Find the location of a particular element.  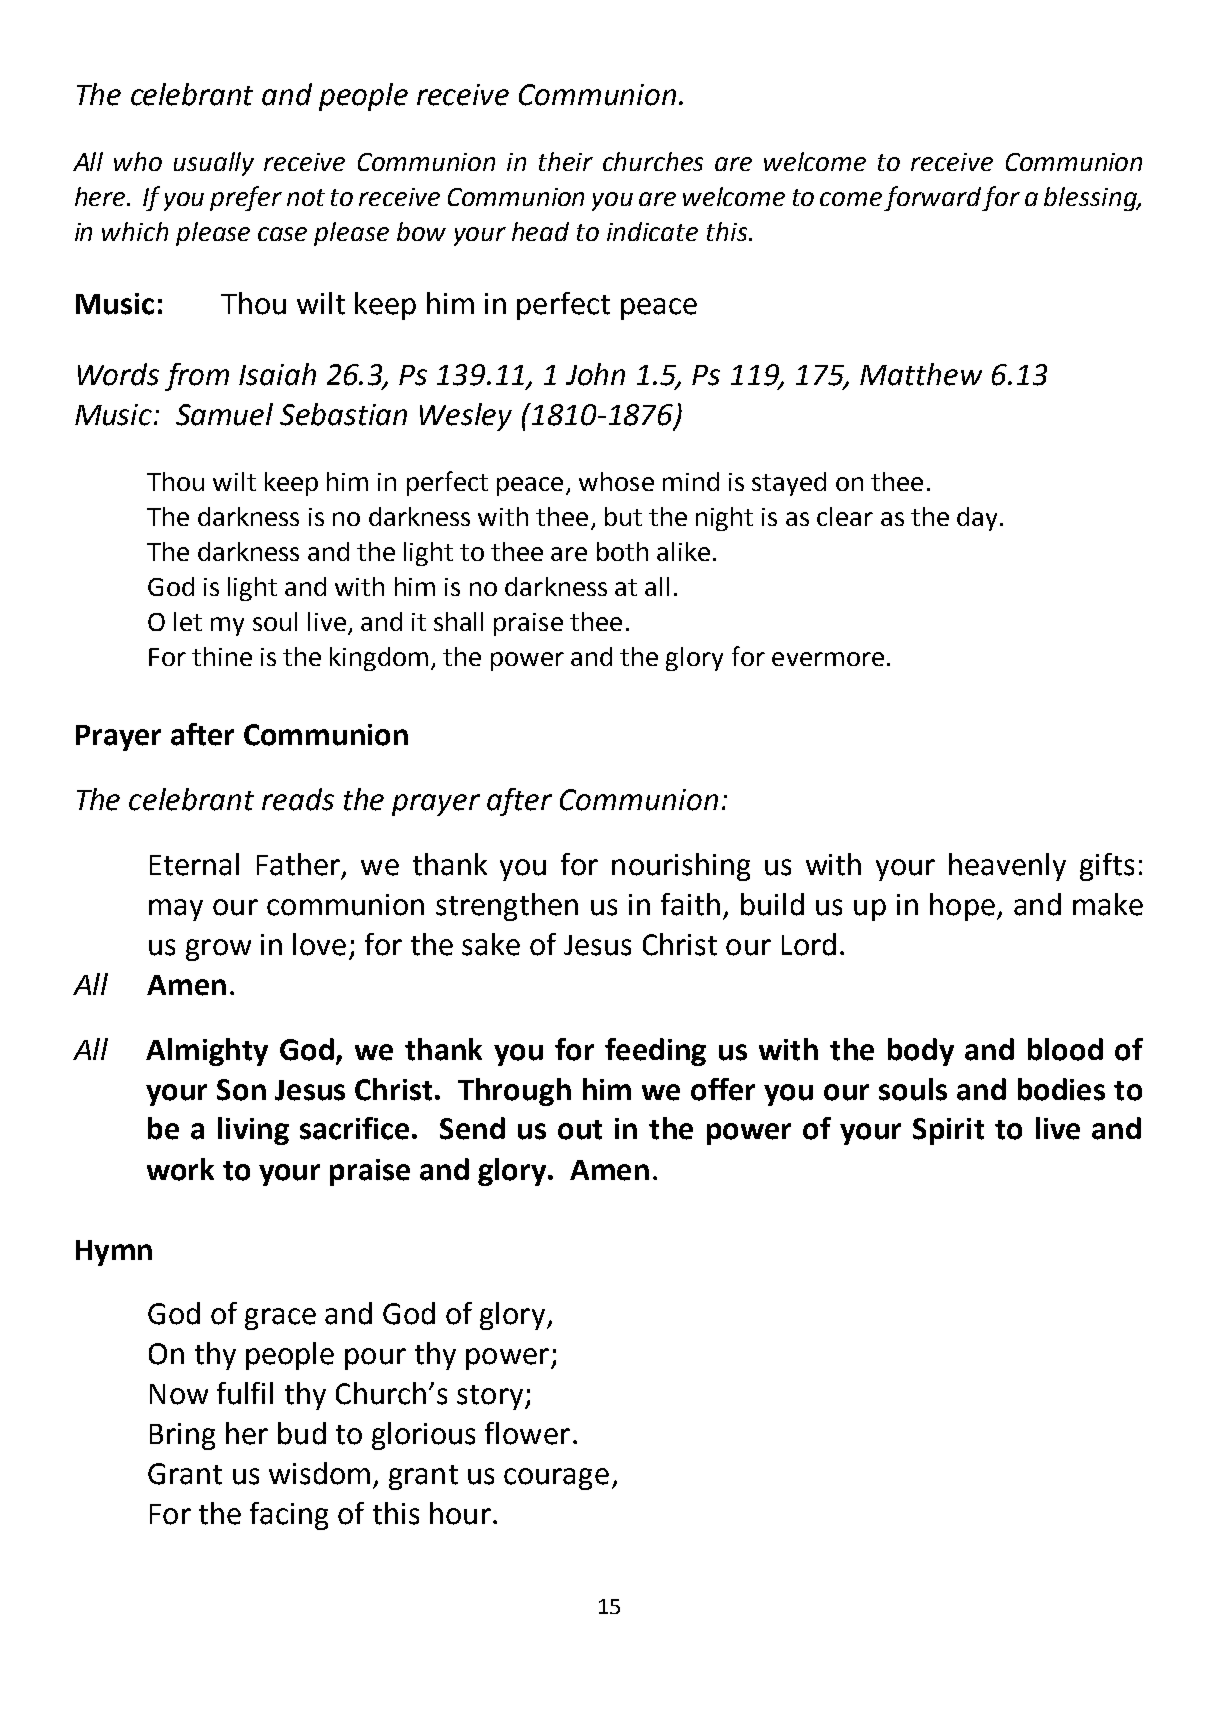

prefer is located at coordinates (246, 198).
